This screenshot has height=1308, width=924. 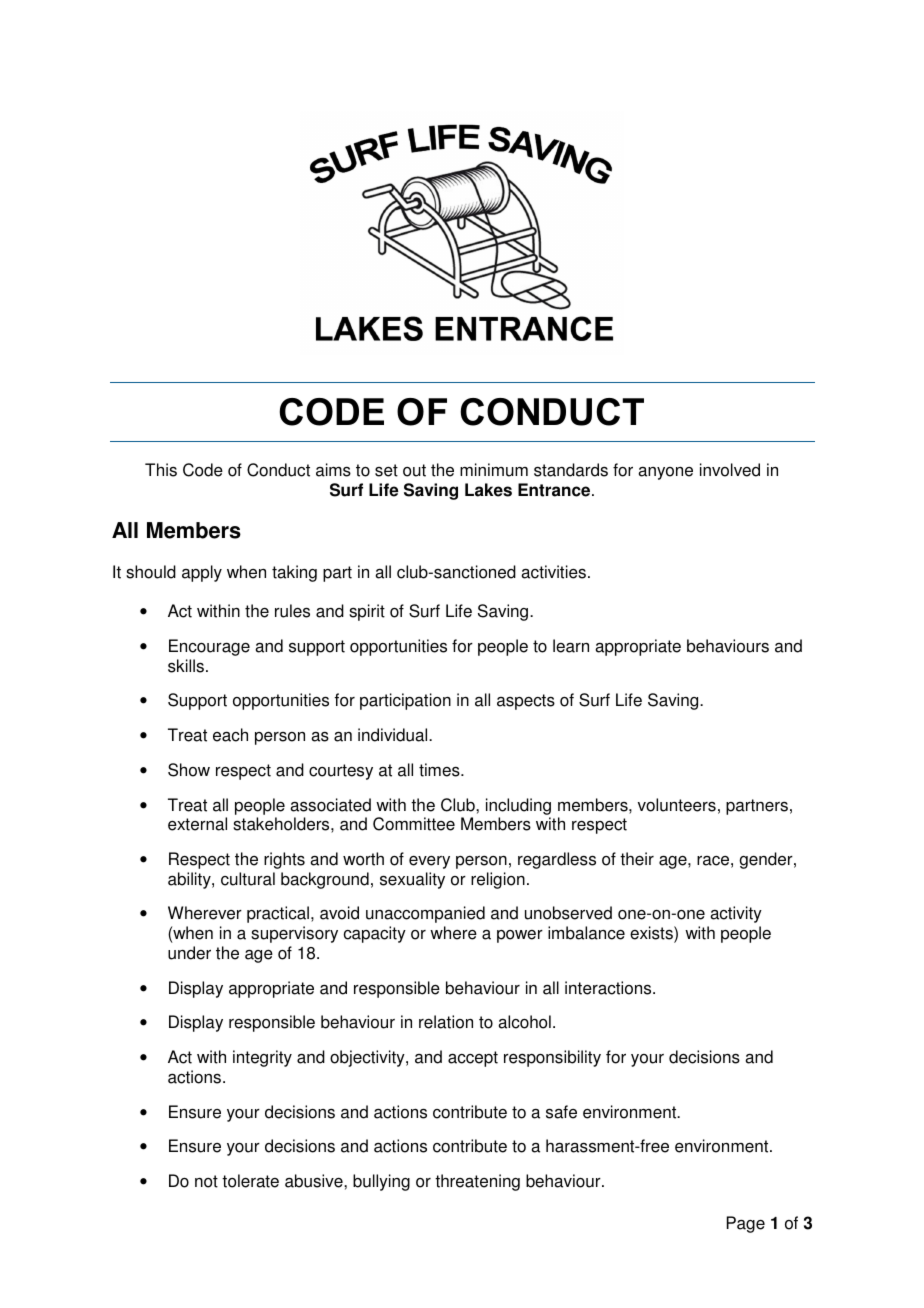 What do you see at coordinates (429, 862) in the screenshot?
I see `every` at bounding box center [429, 862].
